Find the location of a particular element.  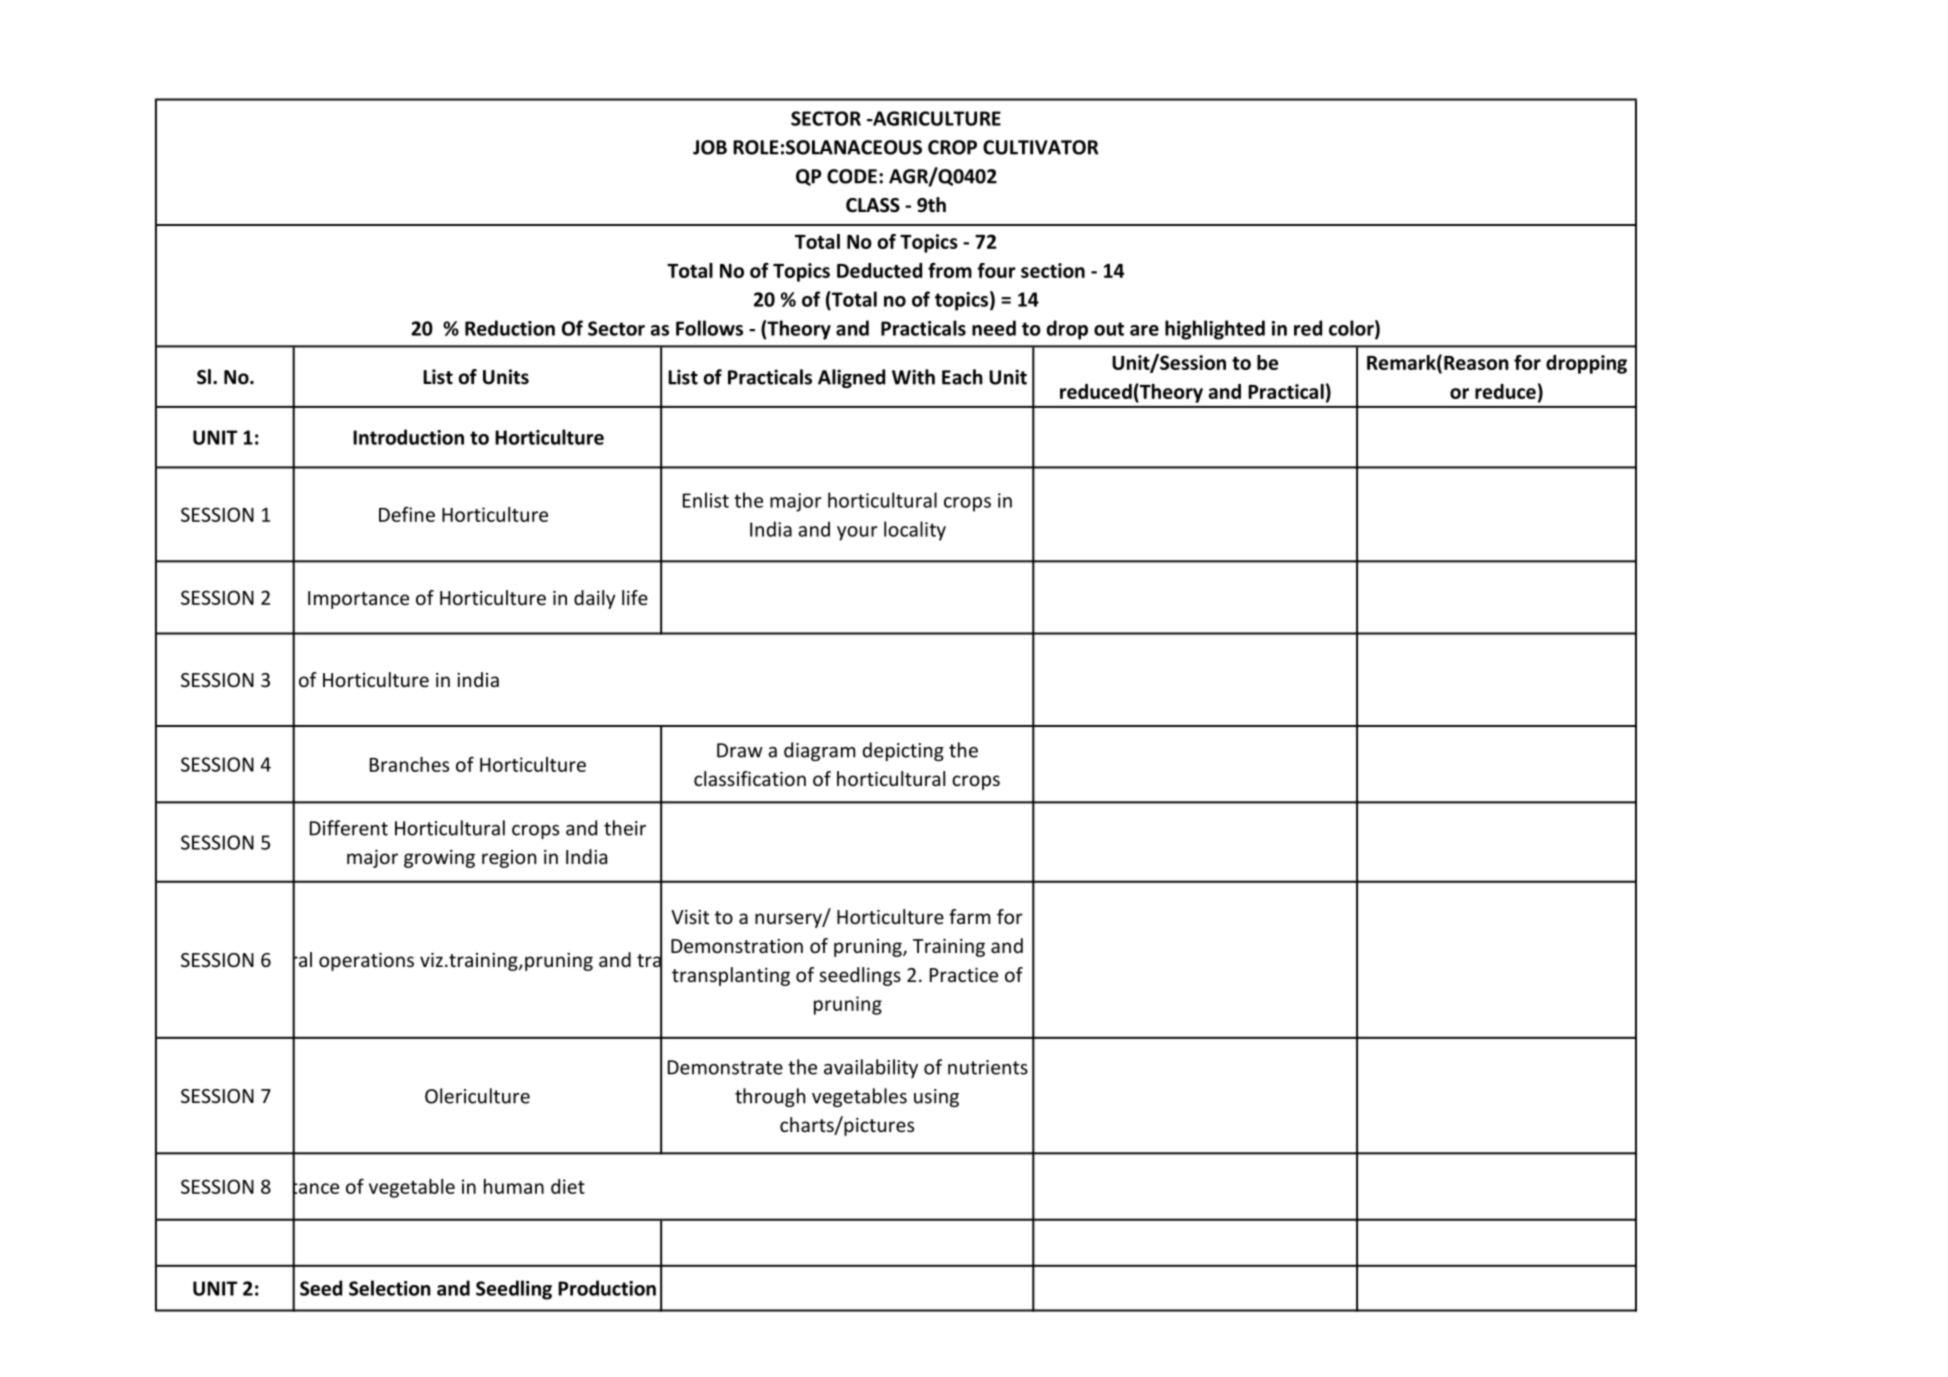

Production is located at coordinates (607, 1288).
